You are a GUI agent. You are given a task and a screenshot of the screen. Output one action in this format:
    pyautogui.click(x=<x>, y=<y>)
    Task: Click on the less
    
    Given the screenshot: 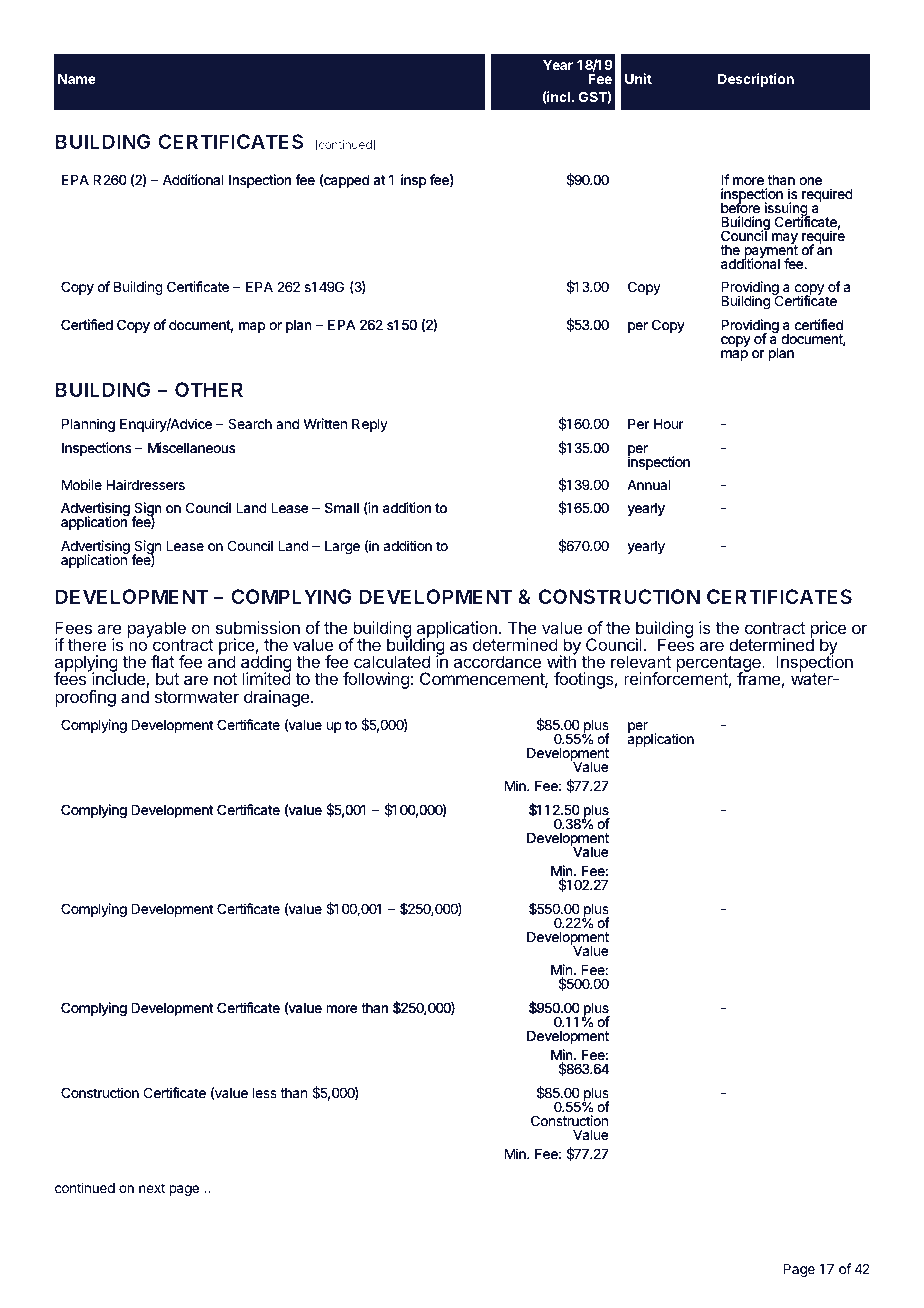 What is the action you would take?
    pyautogui.click(x=265, y=1093)
